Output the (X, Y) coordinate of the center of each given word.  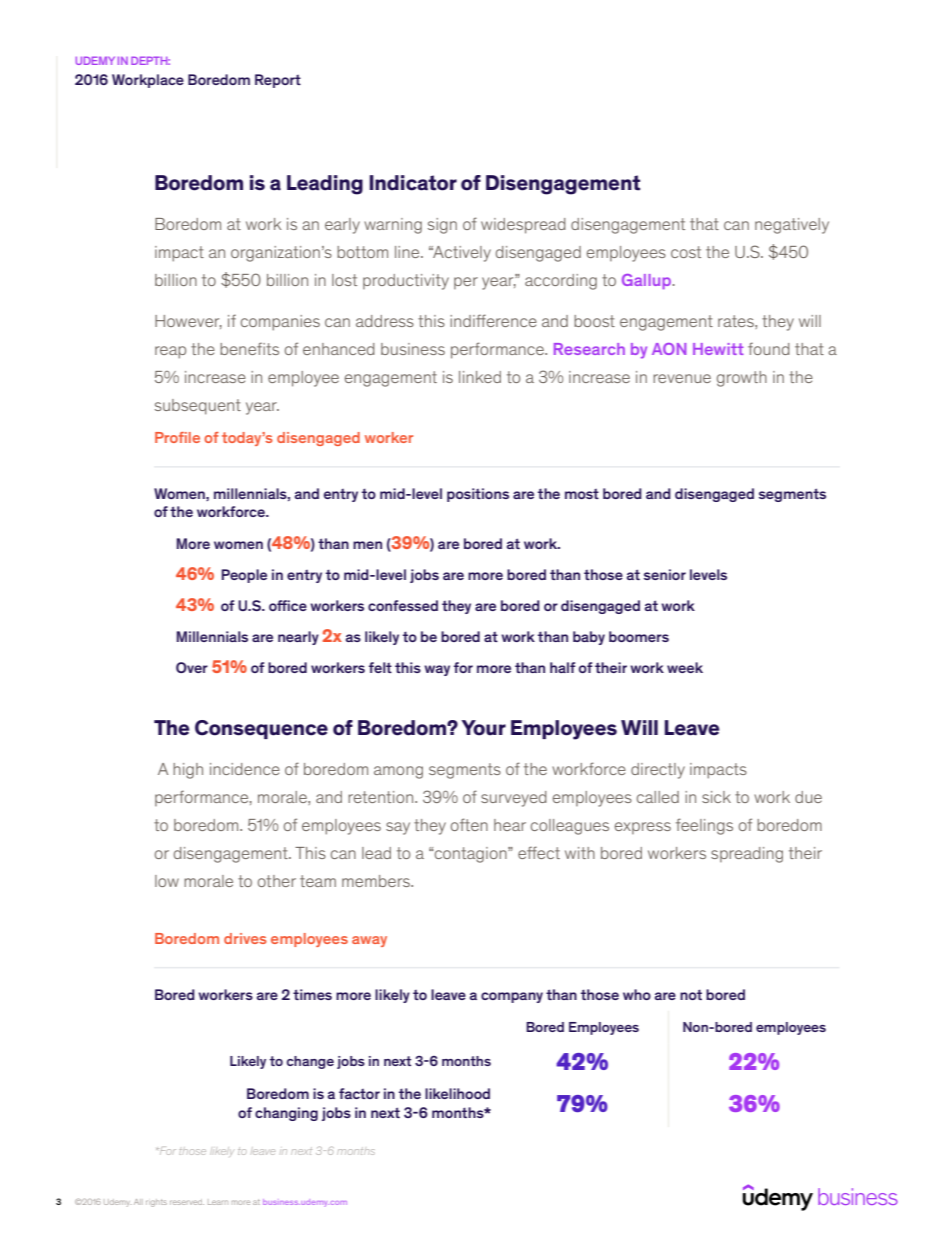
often (469, 824)
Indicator (413, 183)
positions (478, 495)
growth (742, 379)
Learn (218, 1202)
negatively (792, 226)
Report (278, 81)
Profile (177, 437)
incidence (245, 769)
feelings (704, 826)
